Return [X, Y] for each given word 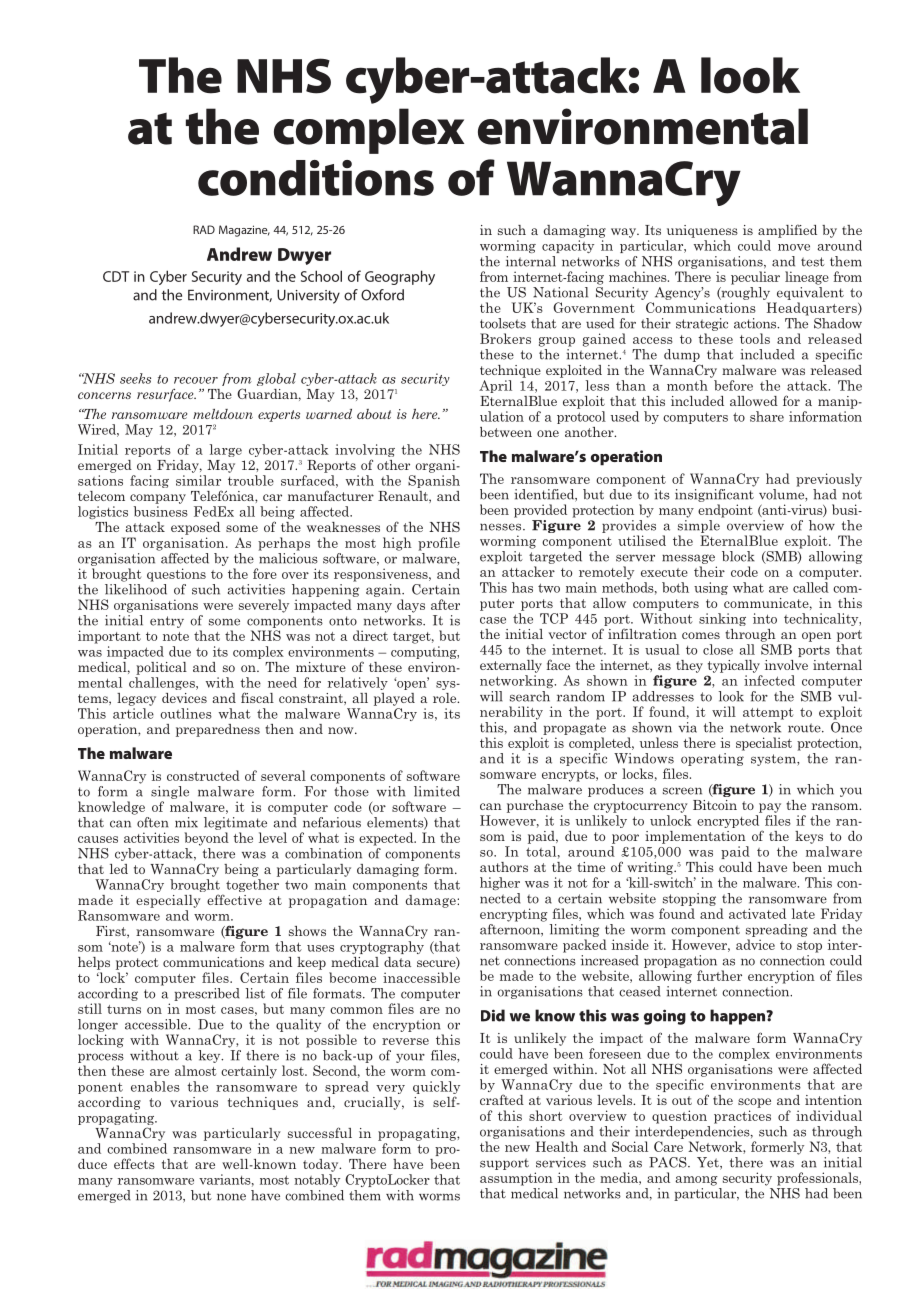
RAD [204, 229]
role [446, 698]
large [226, 450]
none [231, 1197]
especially [168, 901]
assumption [516, 1179]
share [767, 416]
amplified [787, 231]
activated [757, 913]
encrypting [514, 915]
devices [184, 698]
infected [769, 680]
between [506, 432]
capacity [568, 246]
